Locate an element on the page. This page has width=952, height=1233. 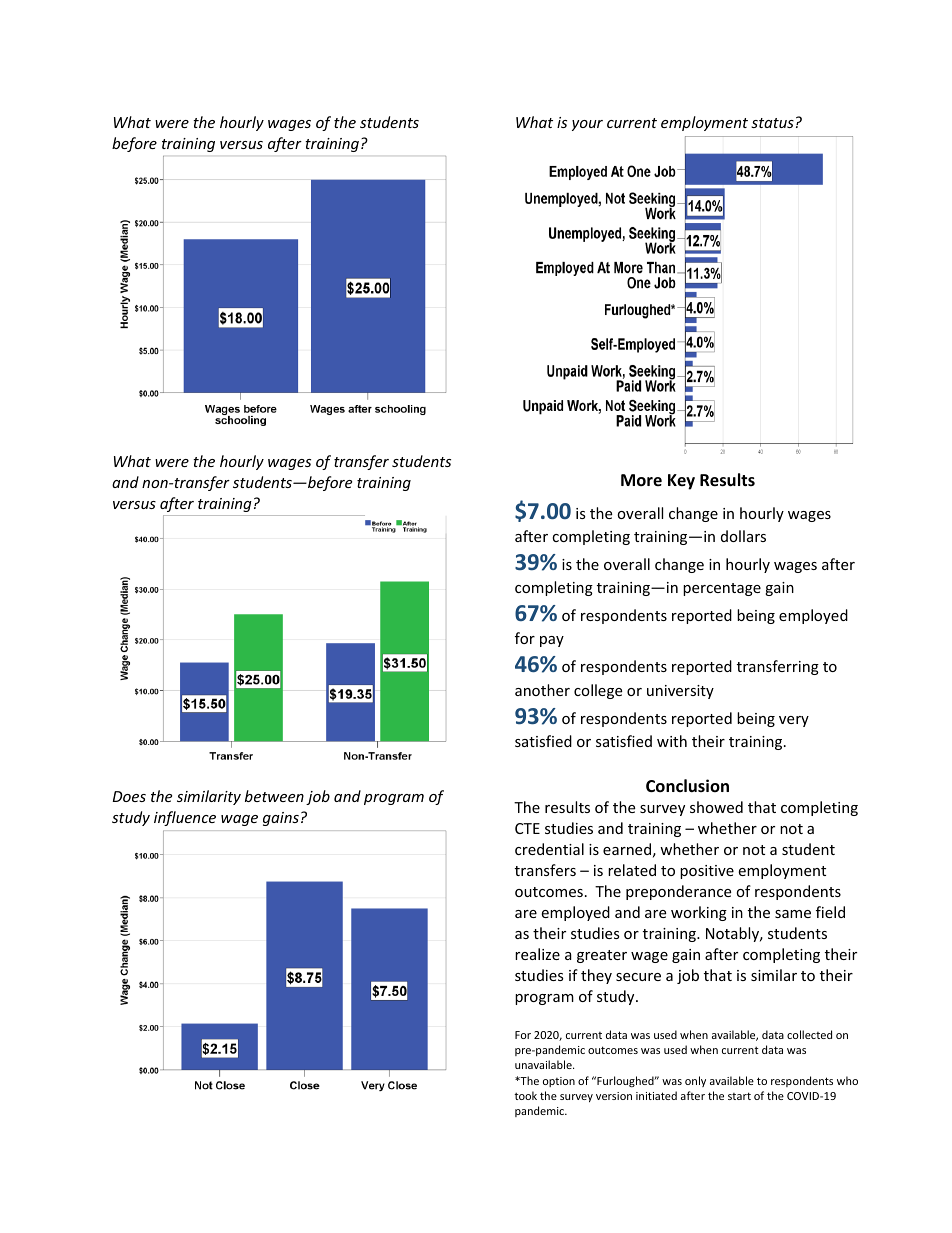
status is located at coordinates (772, 123).
